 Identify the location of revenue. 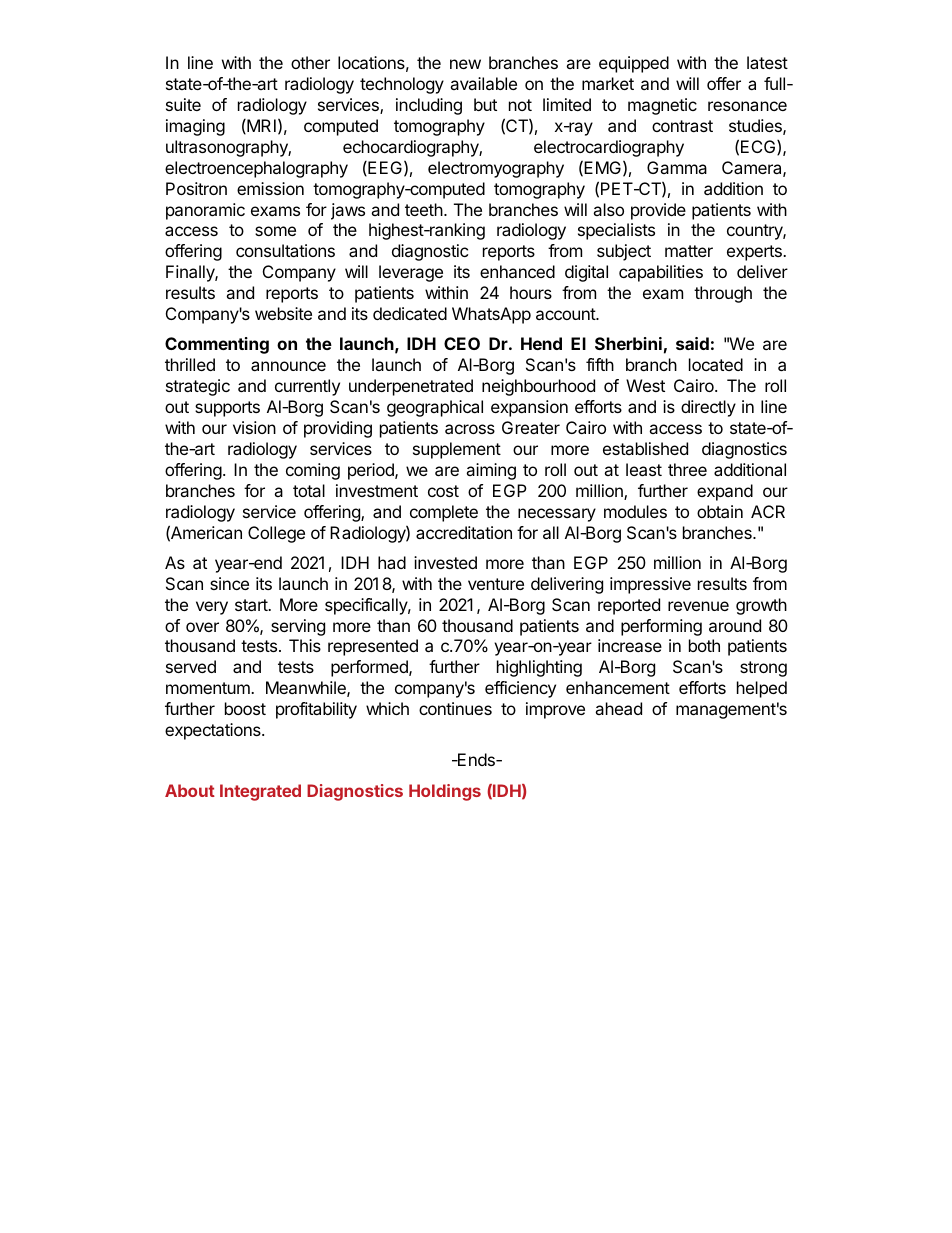
(698, 606).
